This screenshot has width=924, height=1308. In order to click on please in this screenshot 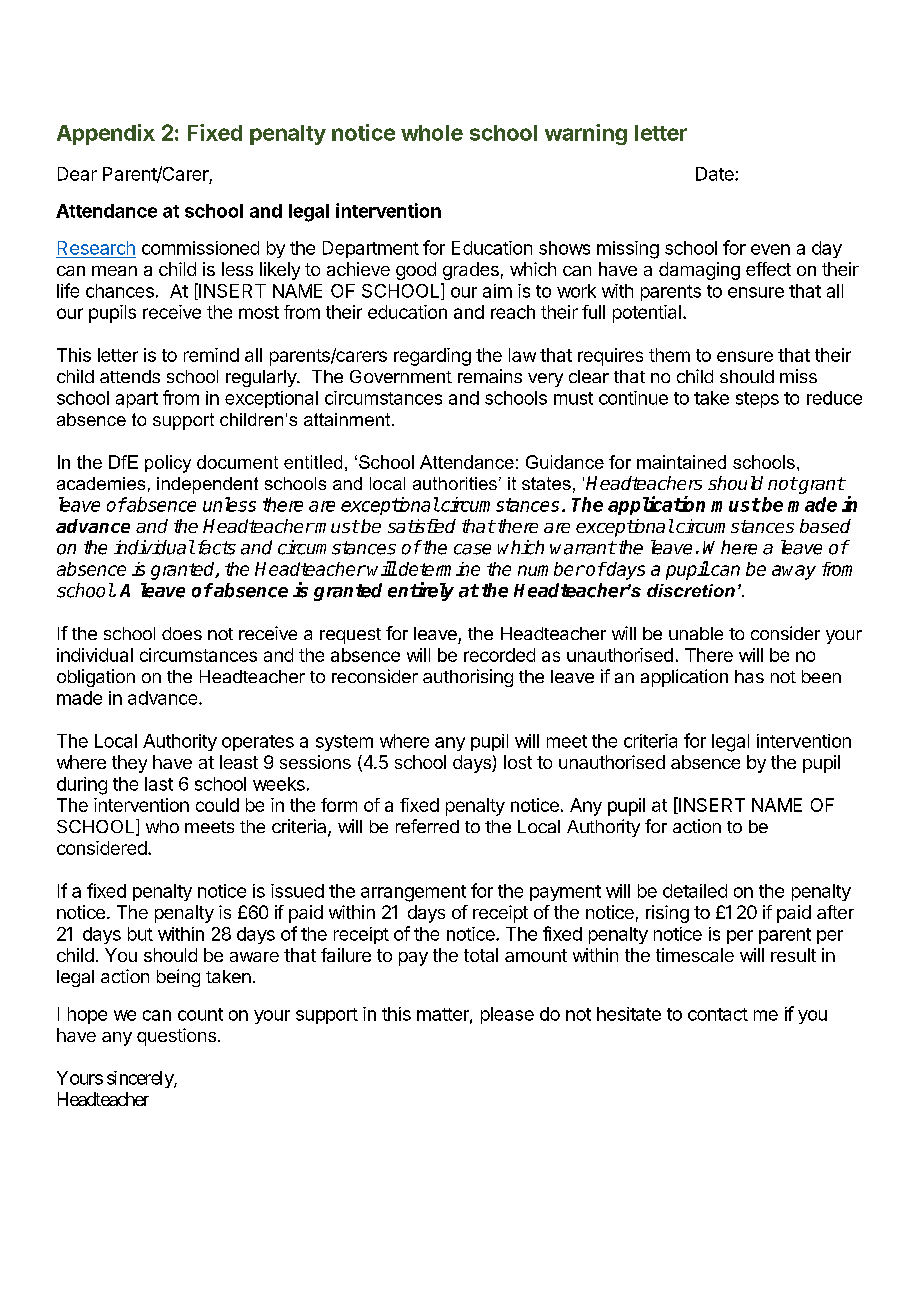, I will do `click(507, 1015)`.
